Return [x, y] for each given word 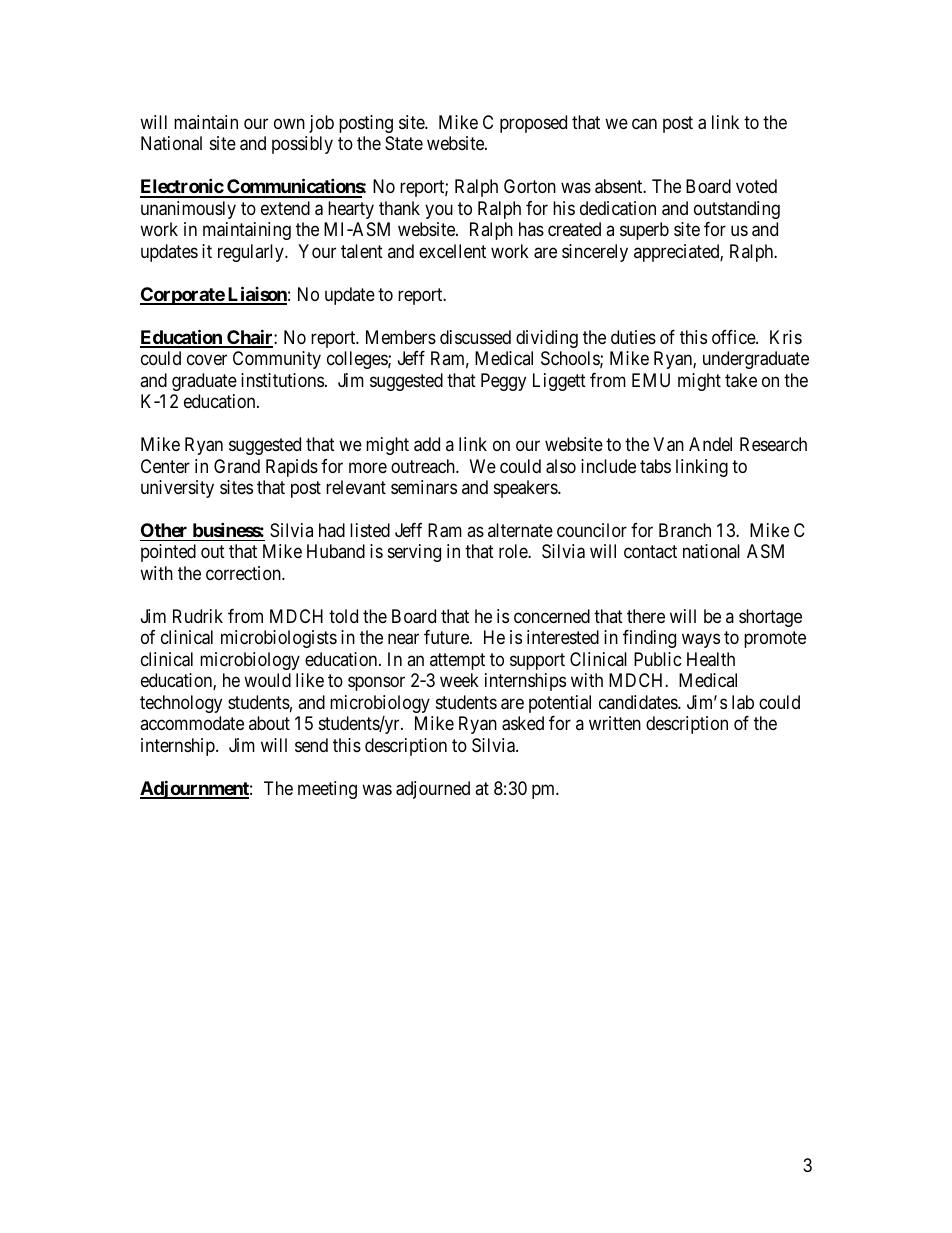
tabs [655, 466]
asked [523, 723]
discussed [475, 337]
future [447, 637]
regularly [252, 253]
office [734, 337]
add [427, 444]
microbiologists [279, 639]
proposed [533, 124]
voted [756, 186]
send [311, 745]
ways [701, 641]
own [289, 123]
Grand [237, 466]
